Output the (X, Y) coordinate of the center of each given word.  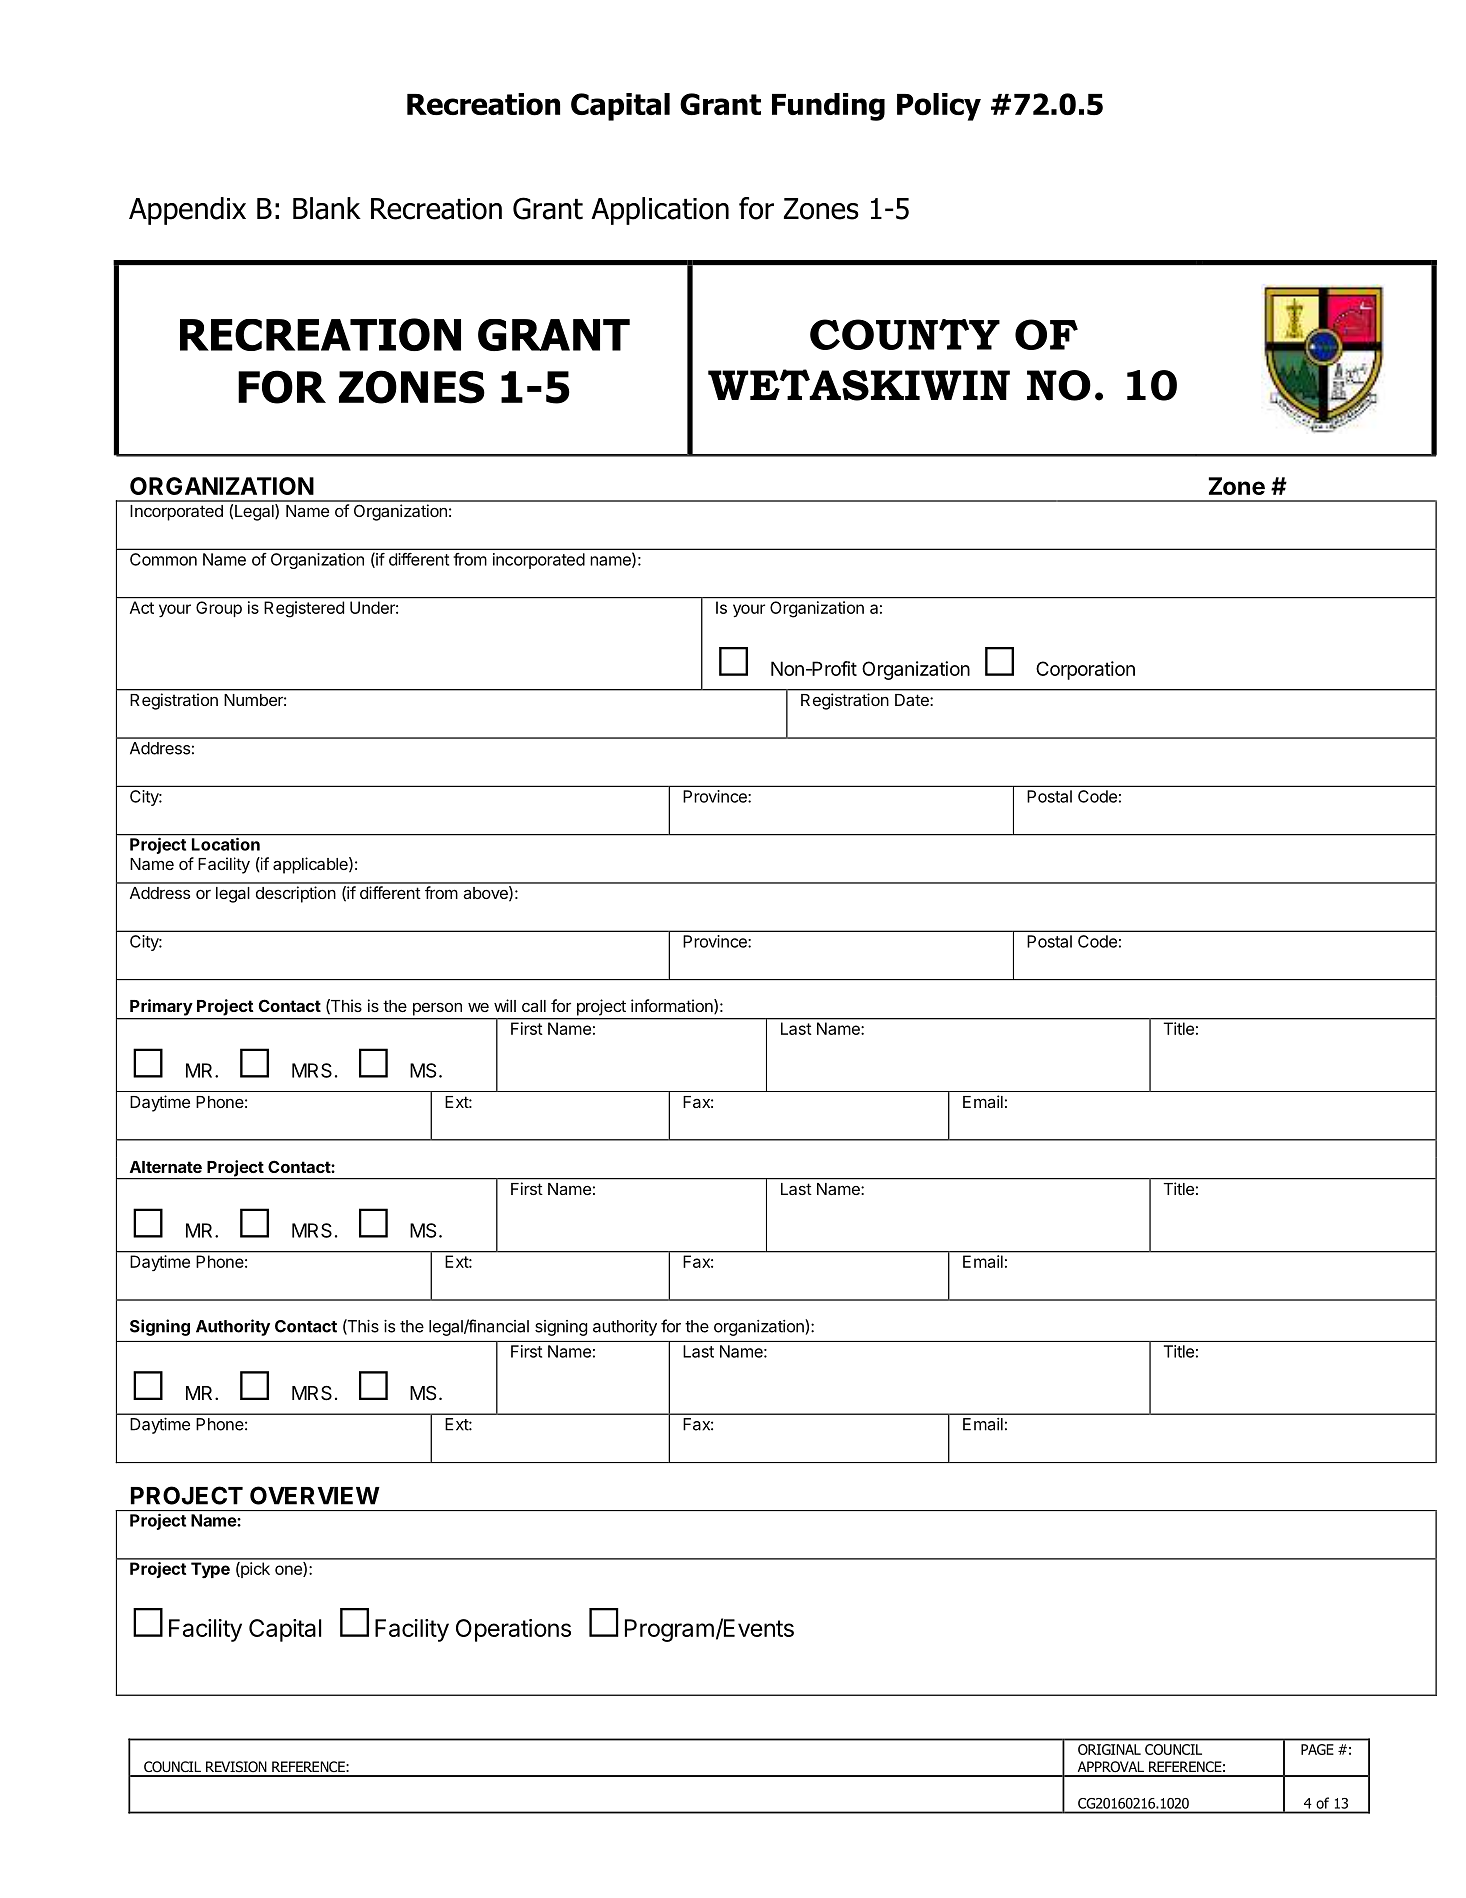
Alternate (166, 1167)
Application (660, 211)
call (534, 1006)
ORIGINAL (1109, 1749)
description (296, 894)
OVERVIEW (315, 1495)
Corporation (1085, 670)
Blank (327, 208)
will (505, 1005)
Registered (304, 609)
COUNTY (905, 334)
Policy (939, 107)
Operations (513, 1630)
